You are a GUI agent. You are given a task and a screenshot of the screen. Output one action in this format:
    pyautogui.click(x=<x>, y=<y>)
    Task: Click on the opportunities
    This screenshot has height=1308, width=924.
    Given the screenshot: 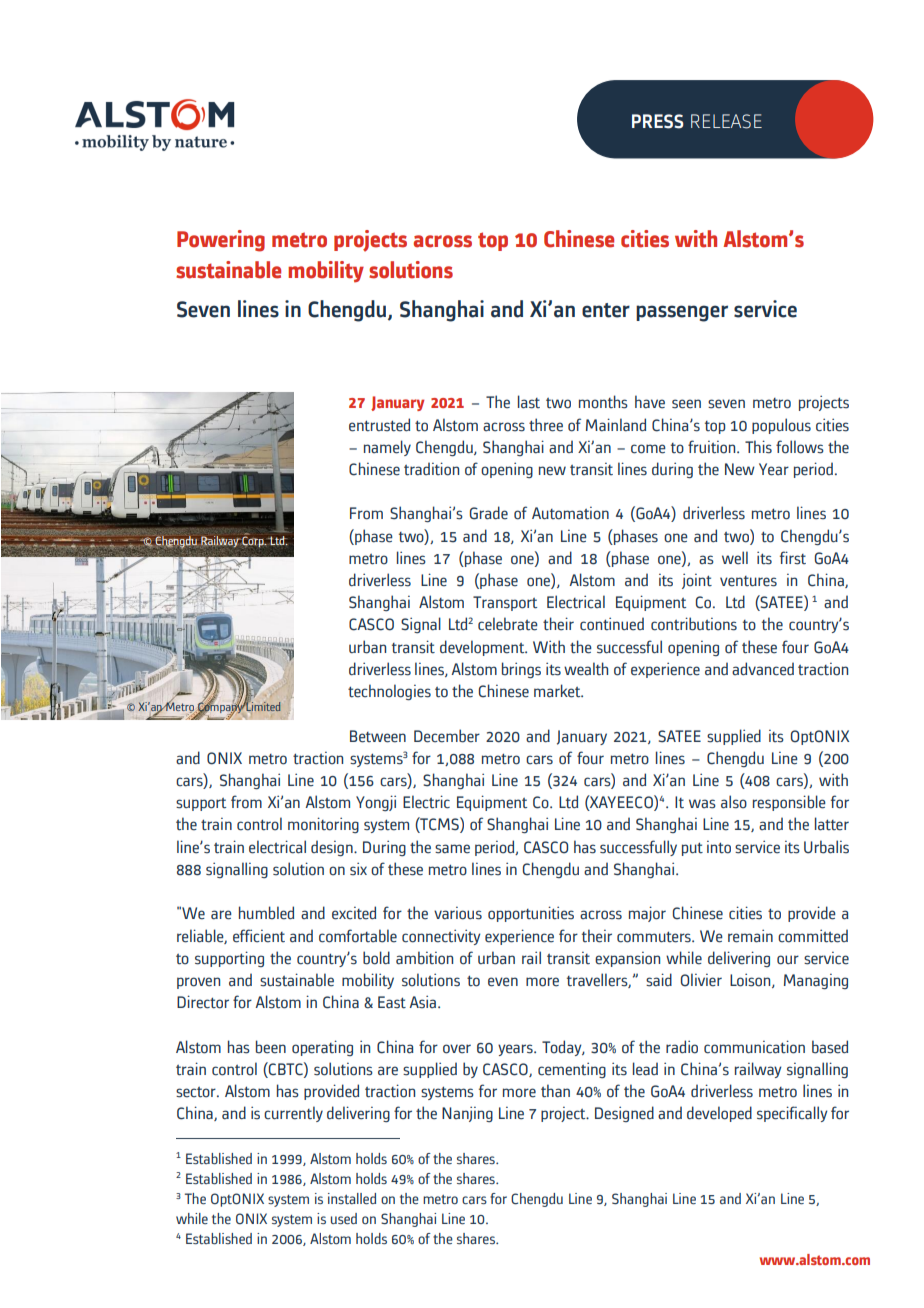 What is the action you would take?
    pyautogui.click(x=531, y=914)
